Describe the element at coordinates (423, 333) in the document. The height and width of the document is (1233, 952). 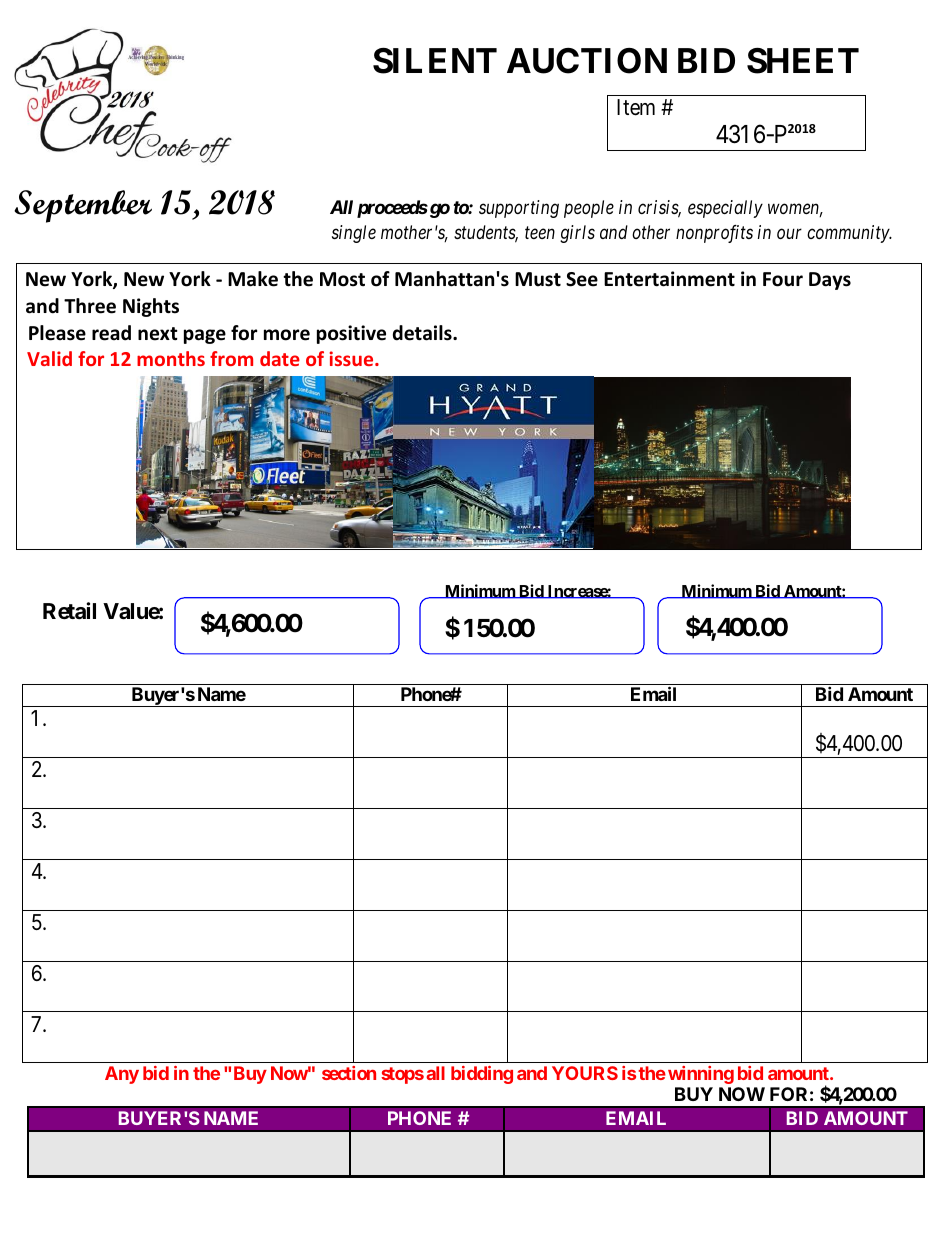
I see `details` at that location.
